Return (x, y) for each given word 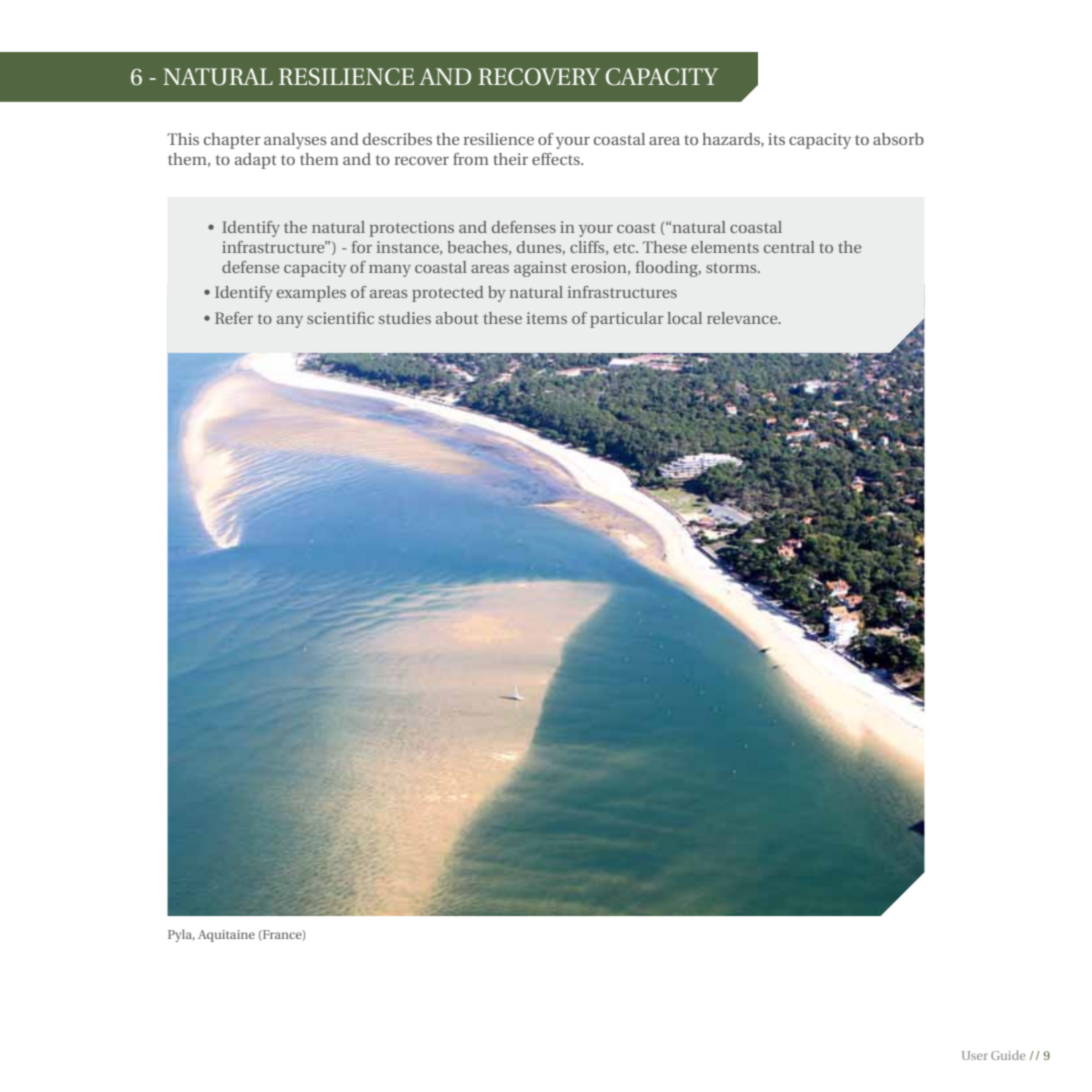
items (547, 318)
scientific (340, 318)
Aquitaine (226, 936)
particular (627, 320)
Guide (1008, 1055)
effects (557, 159)
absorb (898, 139)
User (975, 1055)
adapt (256, 161)
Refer (234, 318)
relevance (743, 318)
